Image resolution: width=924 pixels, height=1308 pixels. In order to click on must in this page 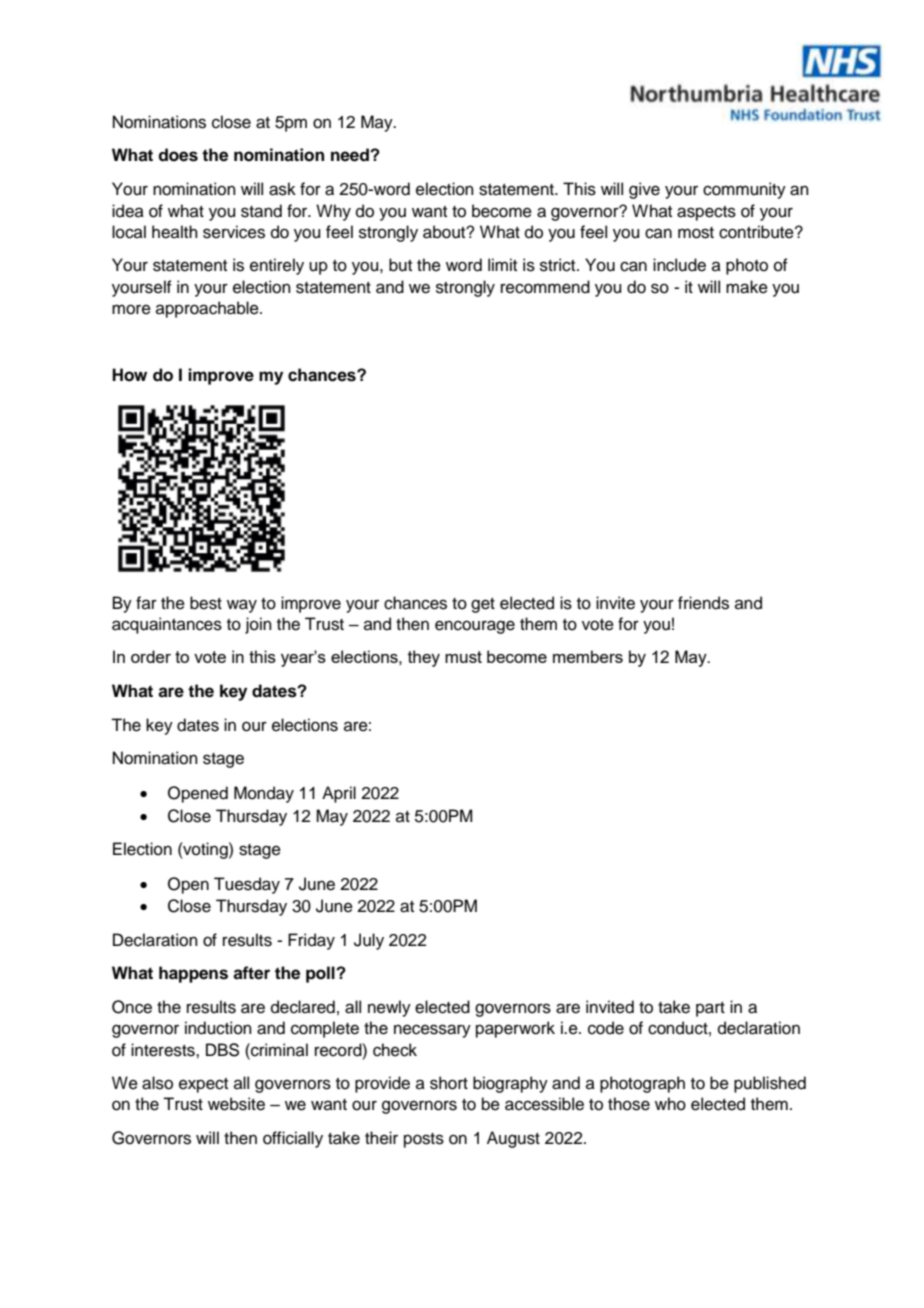, I will do `click(463, 657)`.
